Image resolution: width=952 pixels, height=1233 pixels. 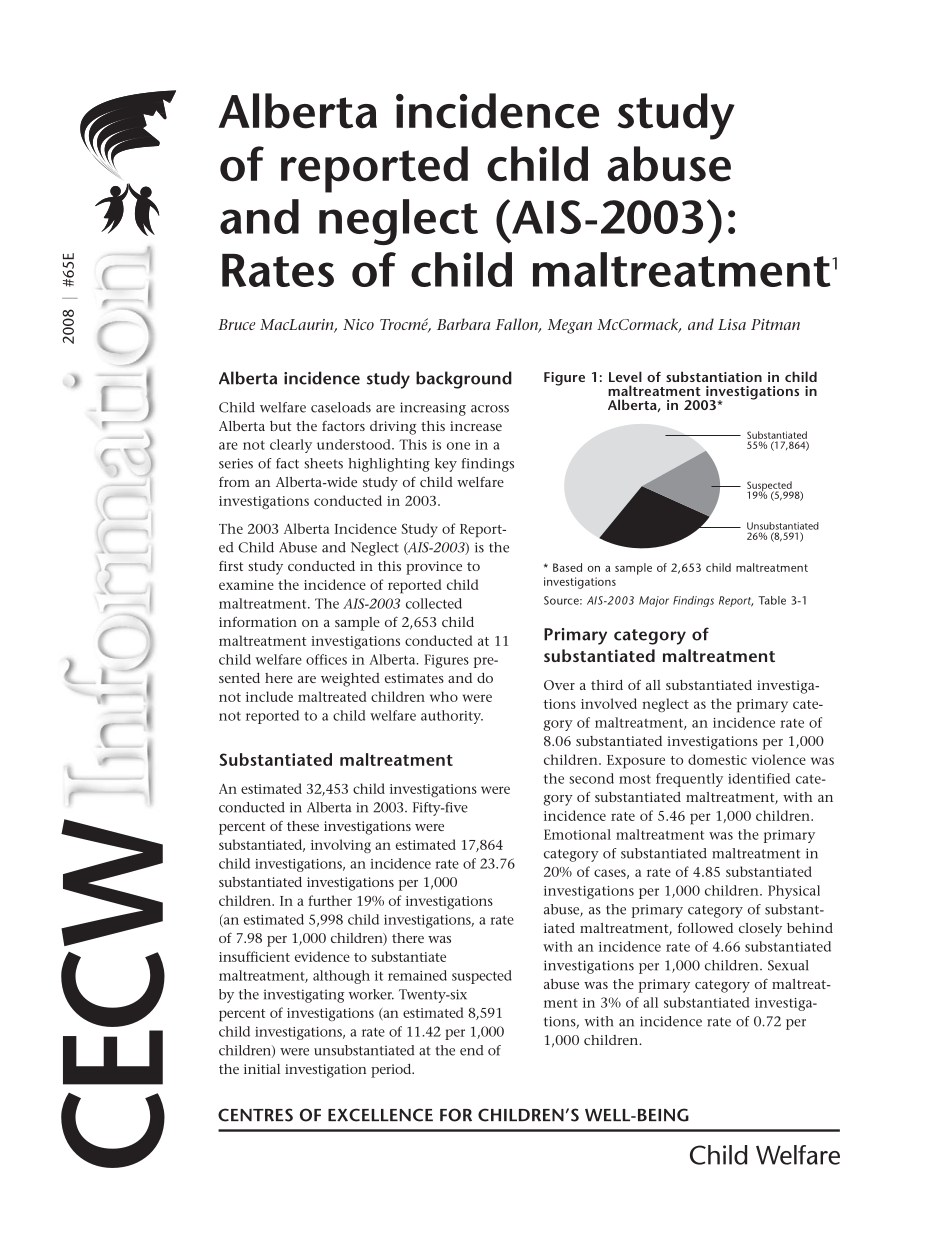 I want to click on Emotional, so click(x=577, y=834).
